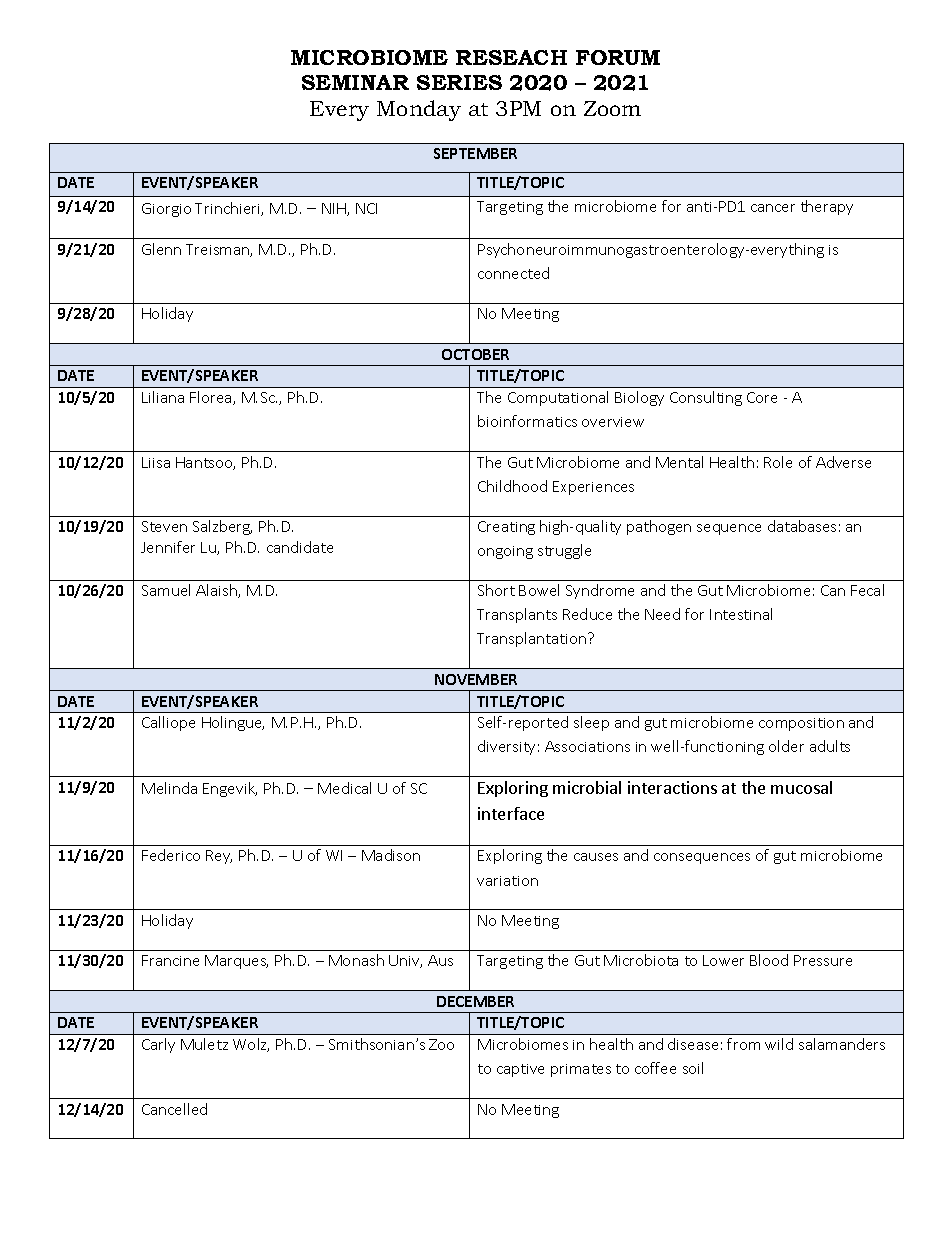 The image size is (952, 1233). I want to click on Core, so click(762, 397).
